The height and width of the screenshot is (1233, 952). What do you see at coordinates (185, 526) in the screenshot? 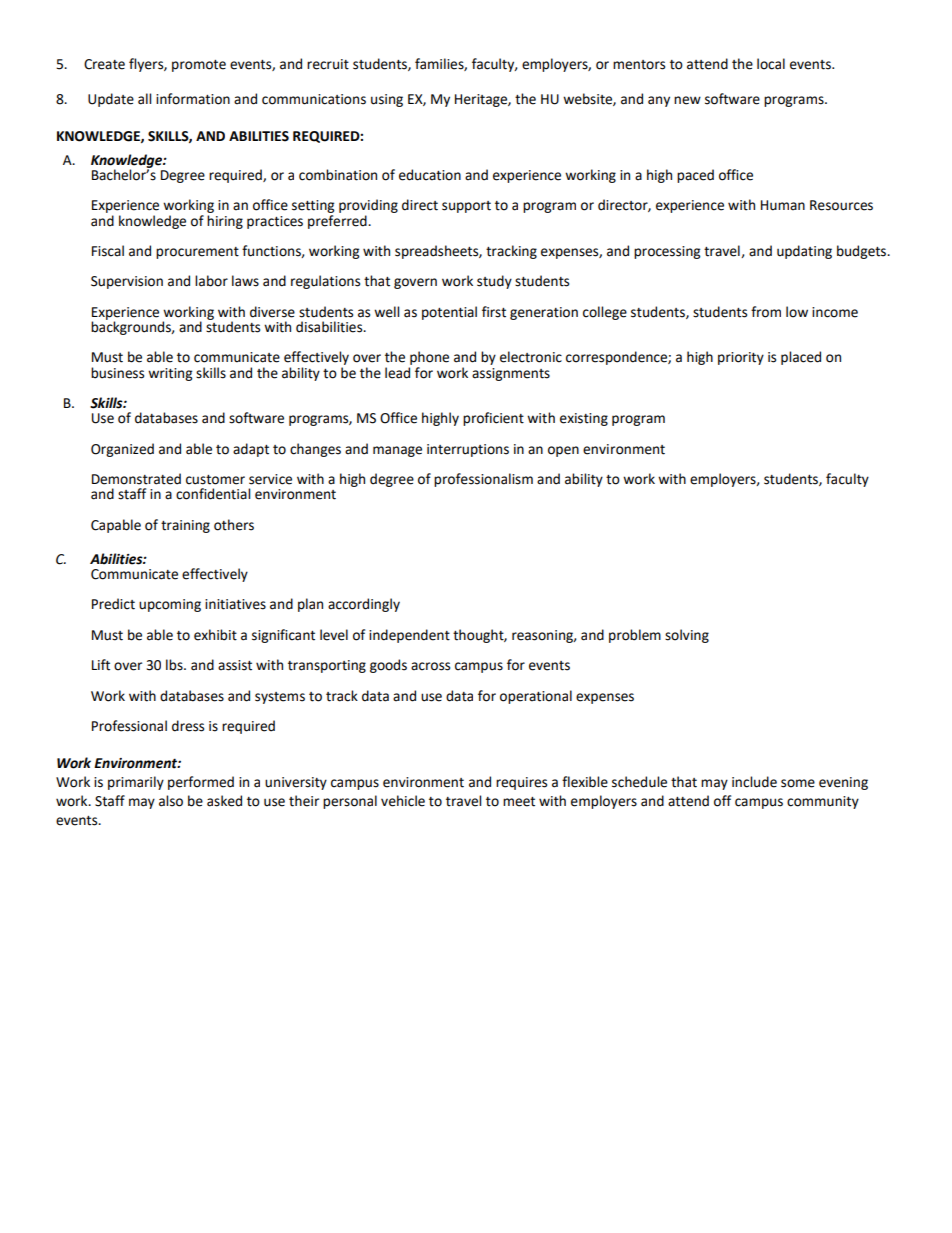
I see `training` at bounding box center [185, 526].
